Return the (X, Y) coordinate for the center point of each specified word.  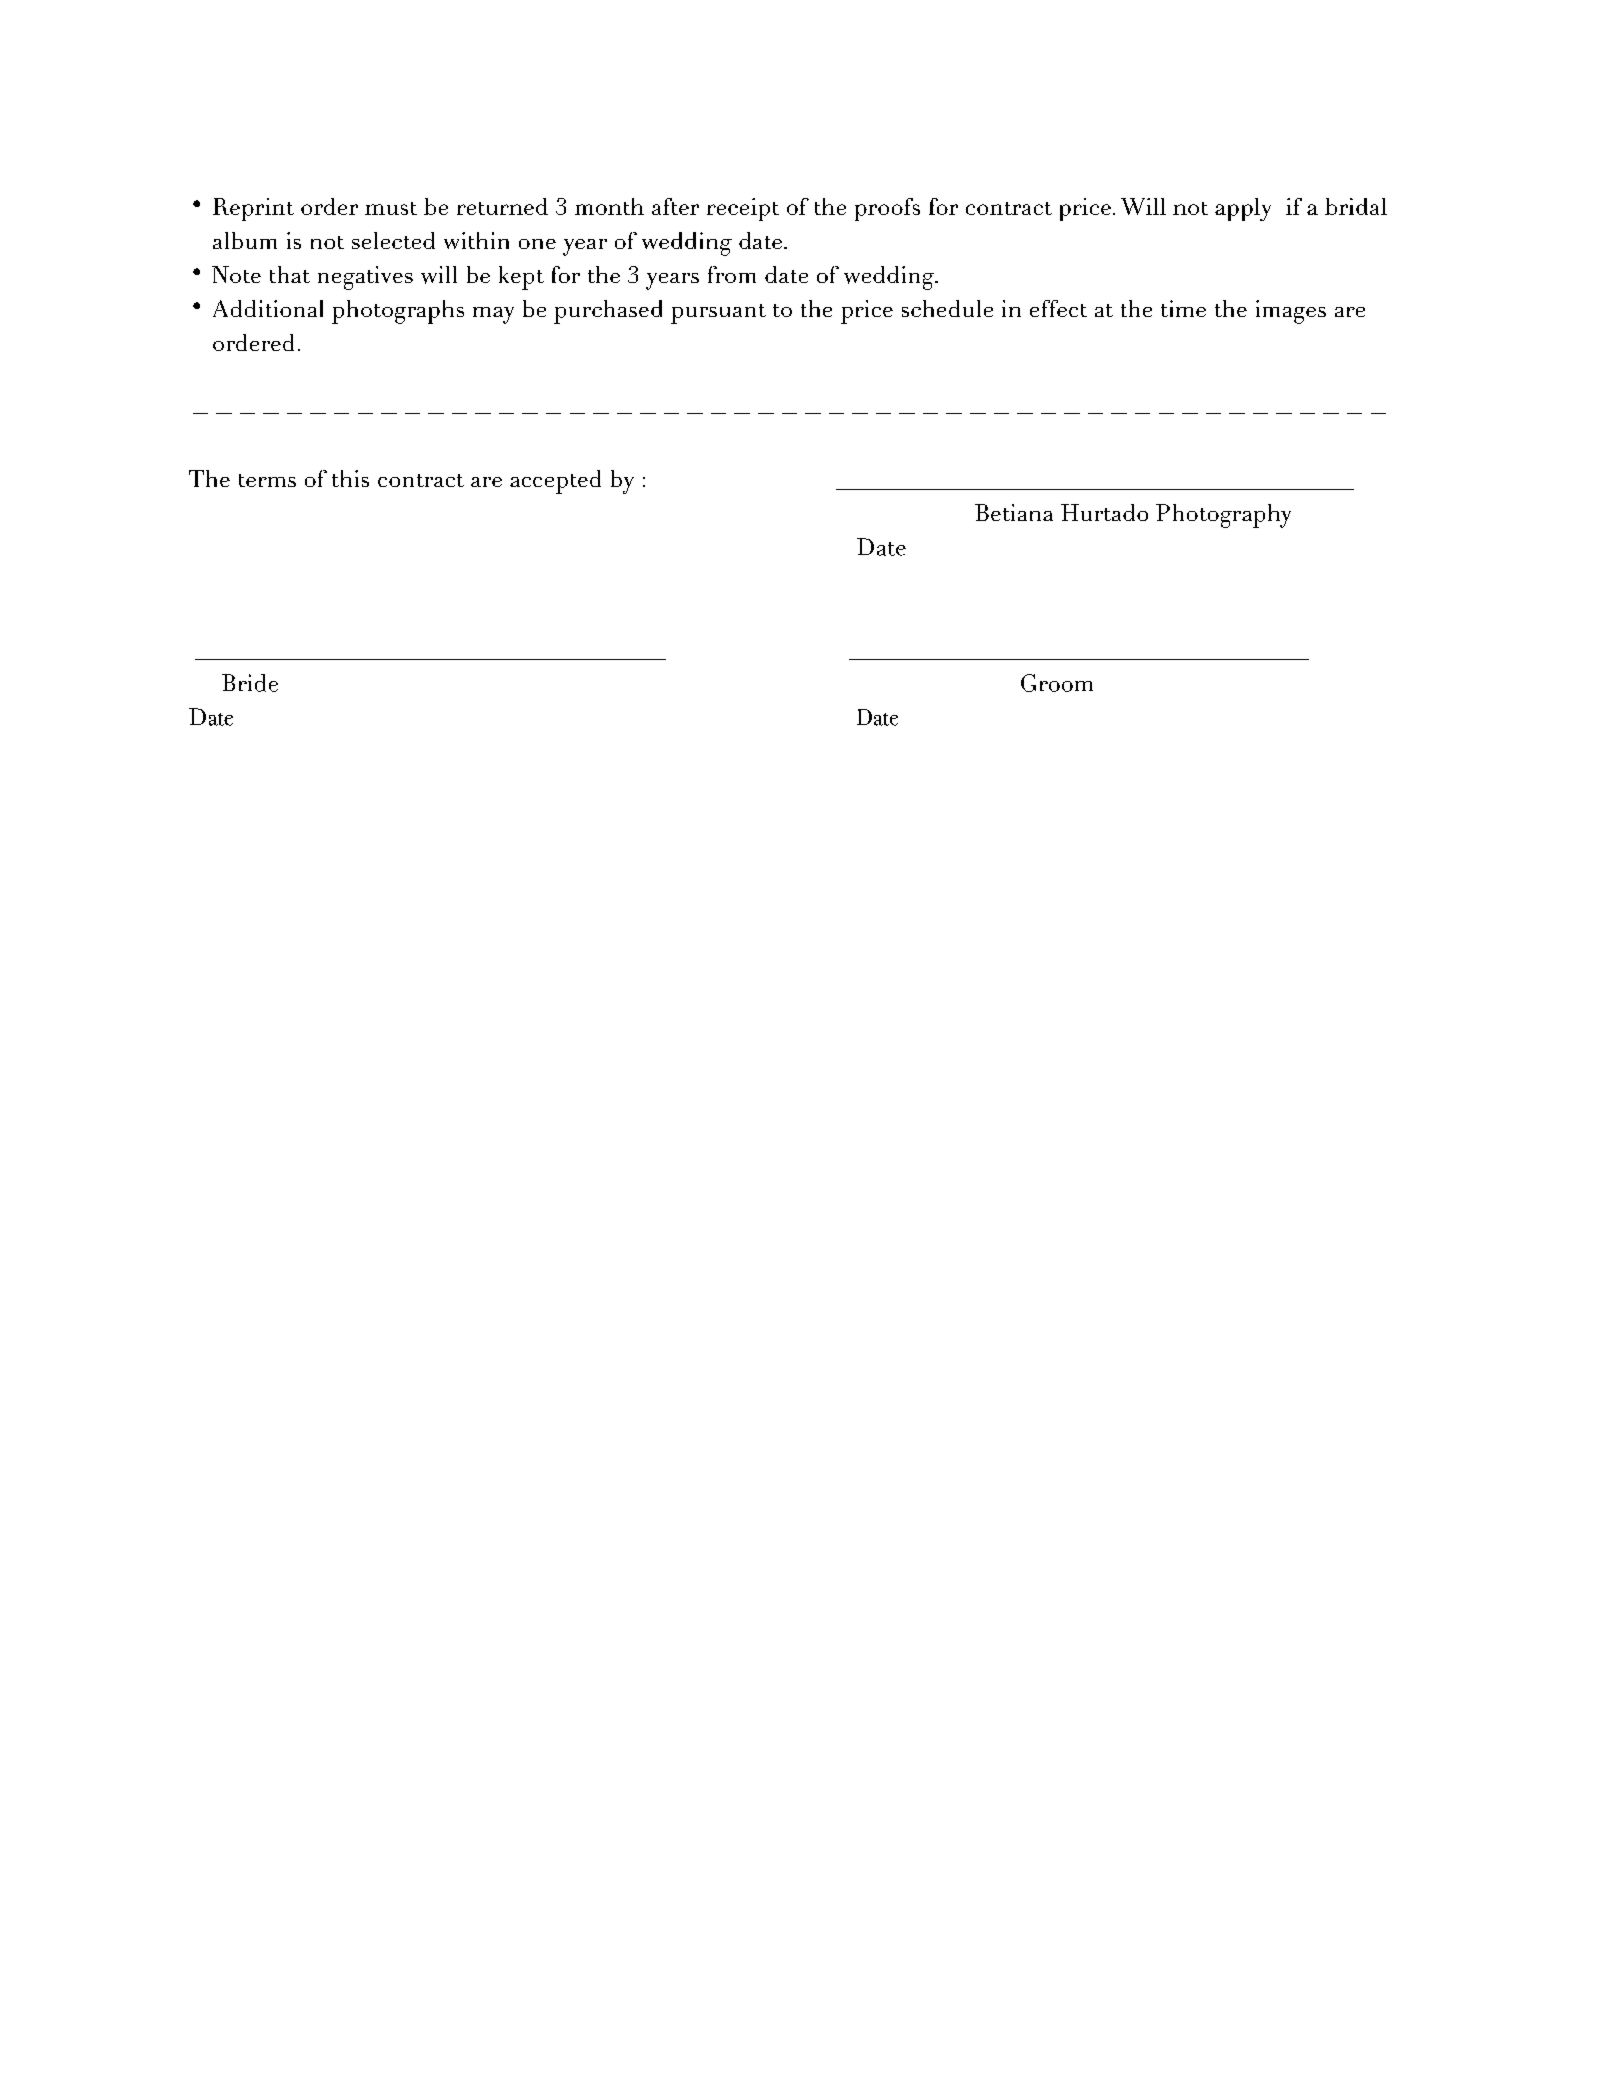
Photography (1223, 516)
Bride (250, 683)
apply (1243, 209)
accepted (555, 482)
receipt (743, 209)
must (391, 208)
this (350, 478)
